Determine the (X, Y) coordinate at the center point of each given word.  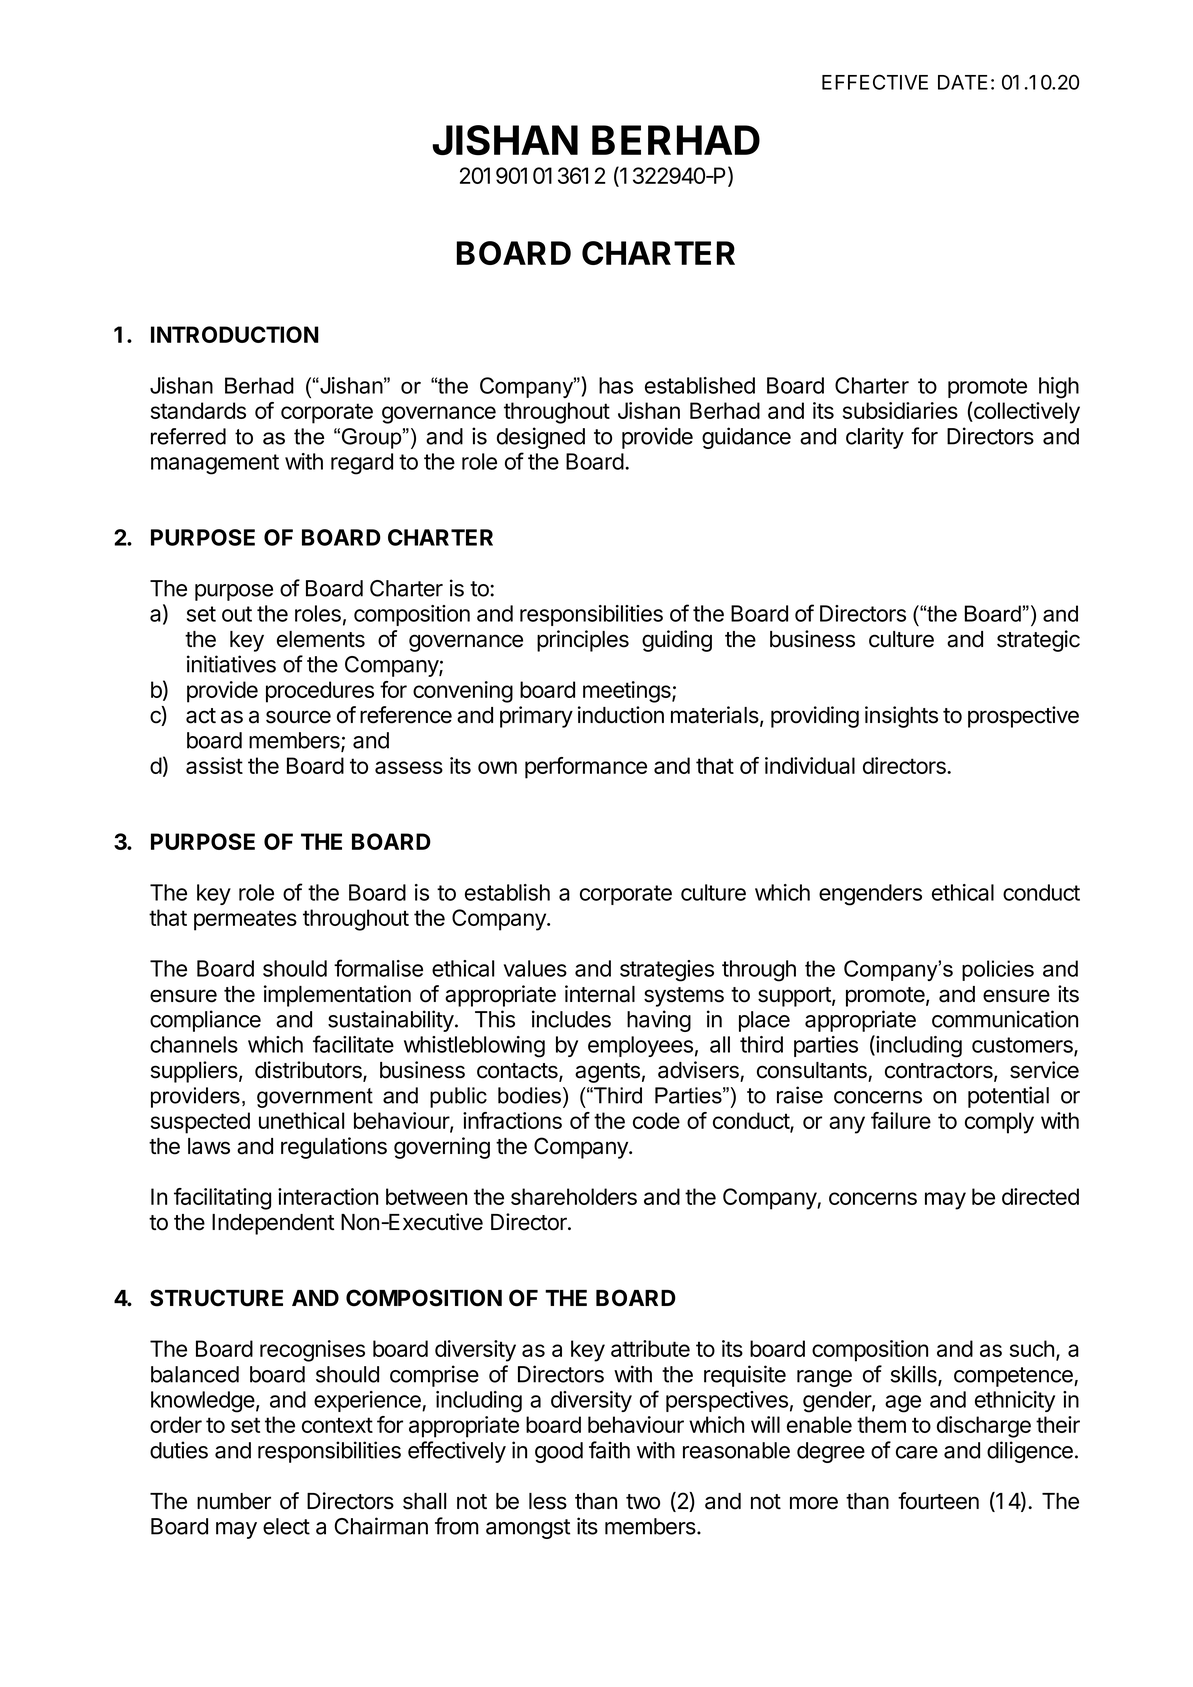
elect (286, 1526)
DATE (963, 82)
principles (583, 641)
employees (640, 1046)
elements (321, 639)
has (616, 385)
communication (1005, 1019)
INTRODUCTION (235, 334)
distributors (309, 1071)
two (643, 1502)
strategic (1038, 641)
